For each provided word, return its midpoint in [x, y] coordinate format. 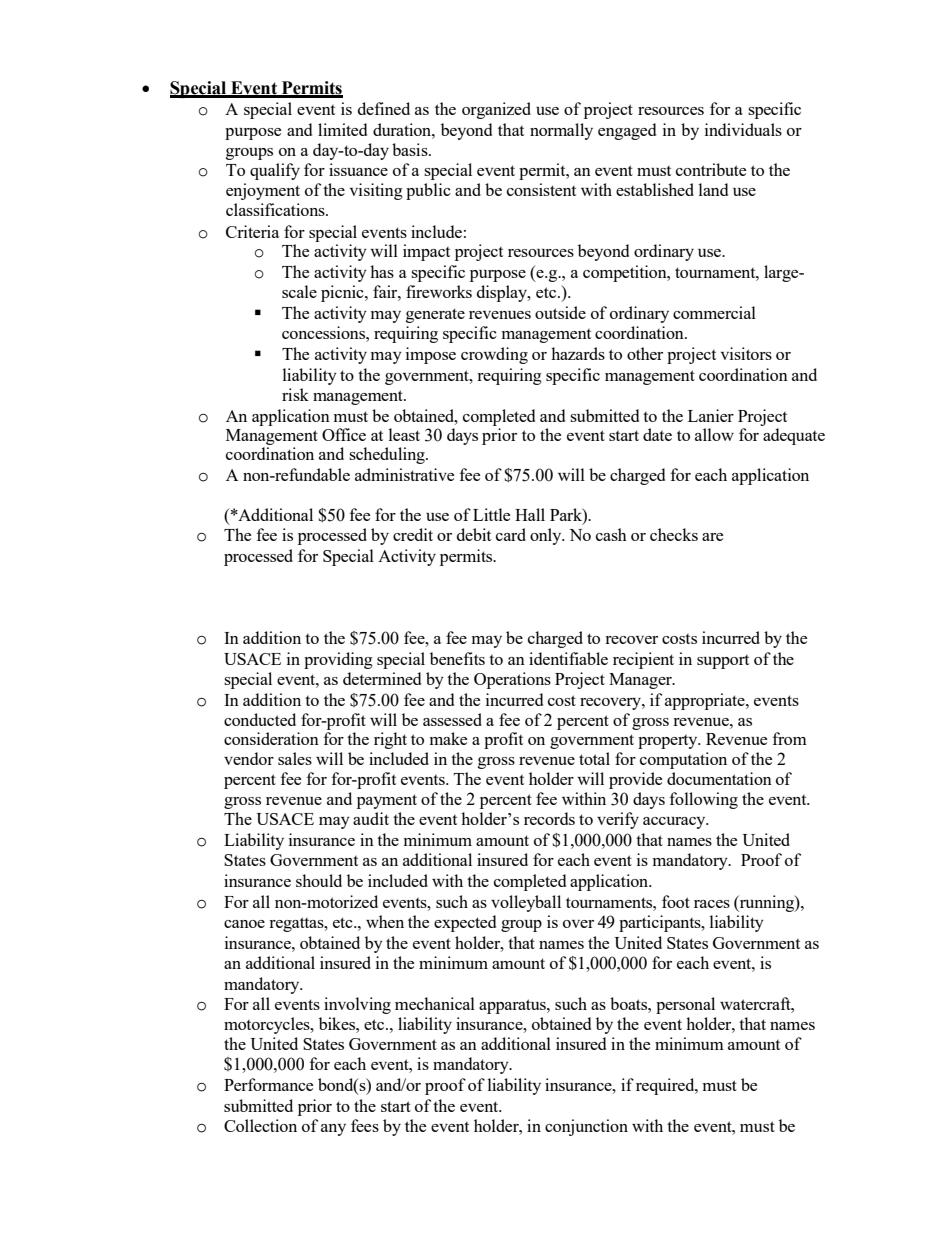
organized [496, 110]
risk [295, 394]
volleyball [526, 903]
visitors [746, 353]
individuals [743, 129]
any [333, 1130]
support [723, 662]
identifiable [568, 658]
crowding [494, 355]
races [712, 904]
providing [338, 660]
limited [342, 129]
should [319, 880]
